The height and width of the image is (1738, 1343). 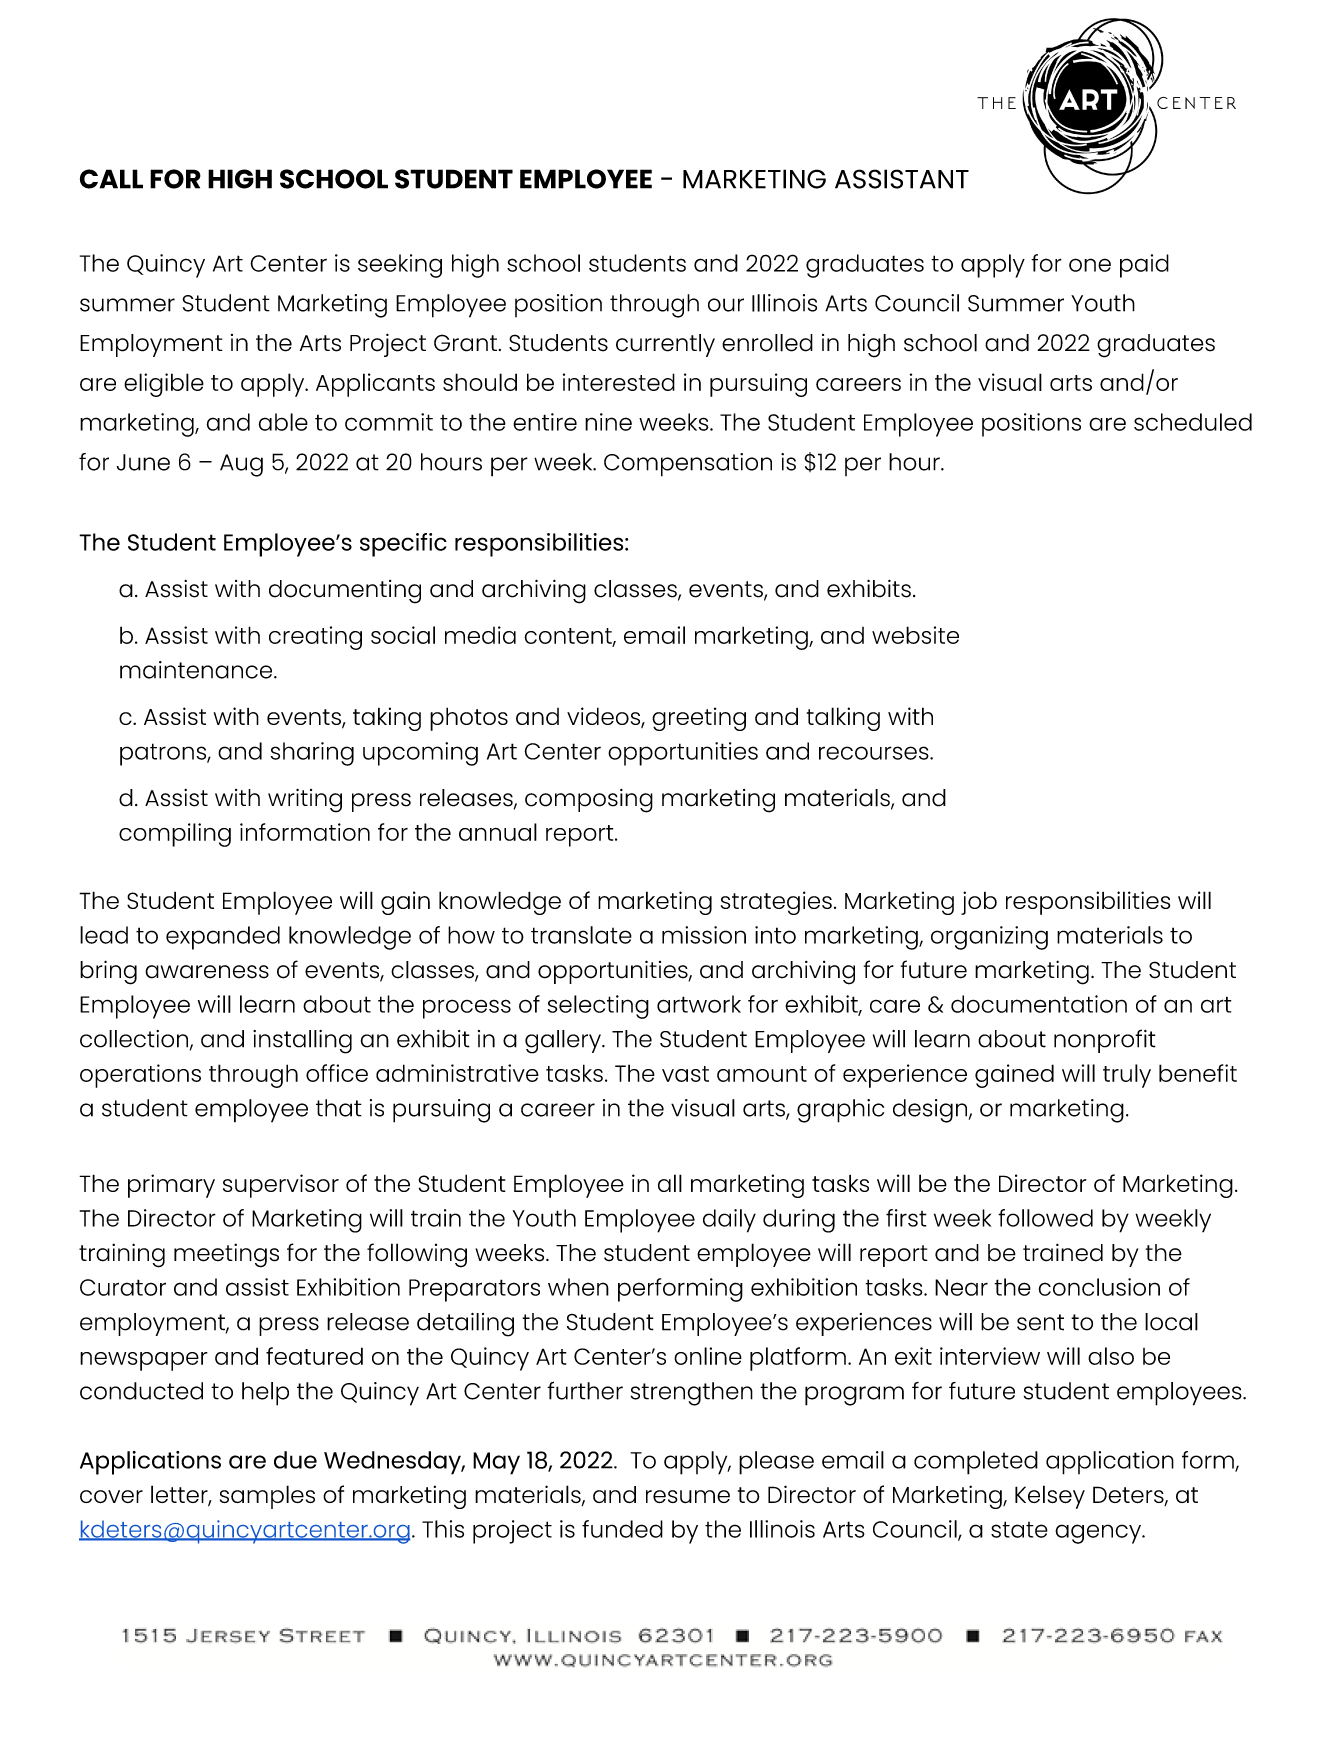 What do you see at coordinates (1090, 265) in the image?
I see `one` at bounding box center [1090, 265].
